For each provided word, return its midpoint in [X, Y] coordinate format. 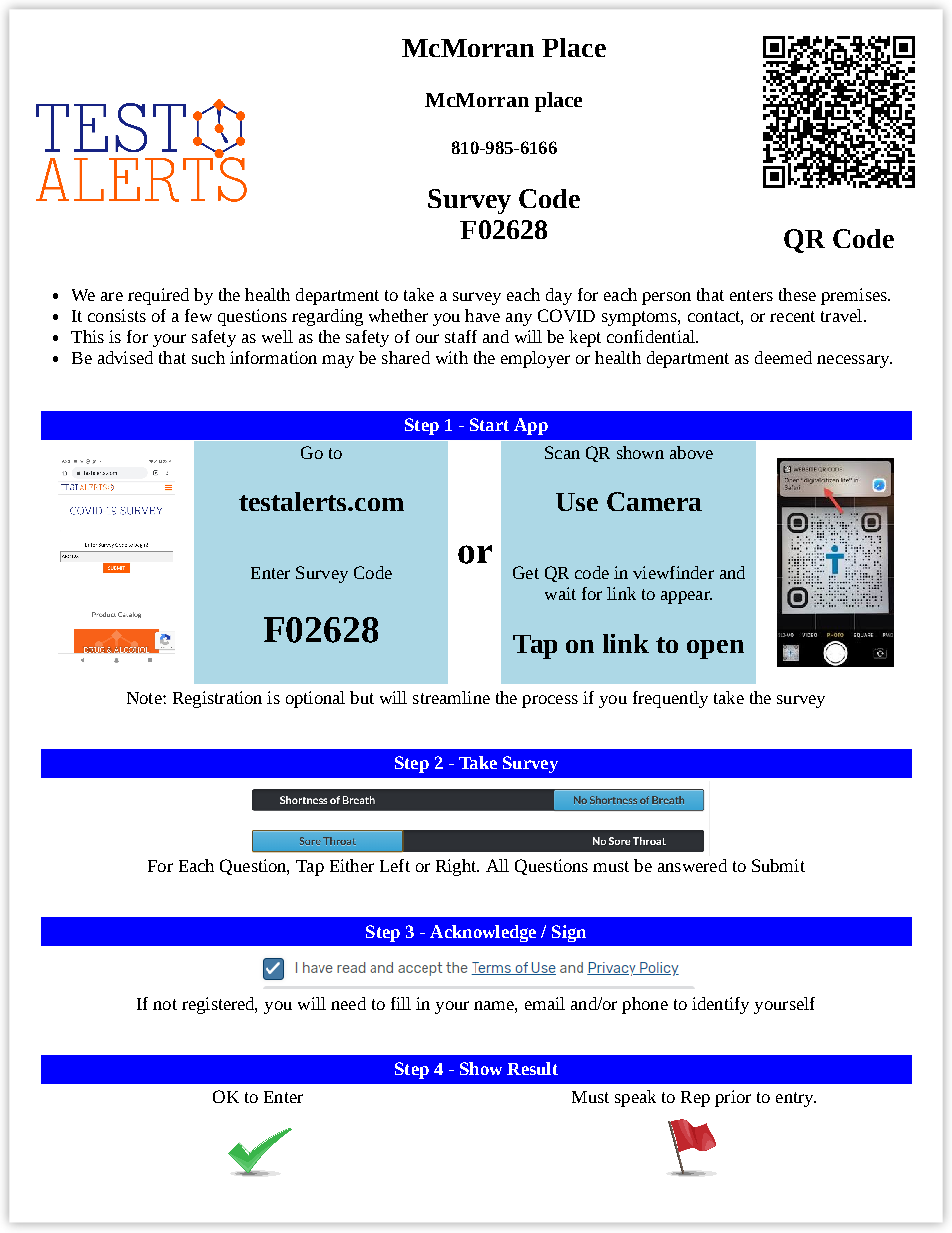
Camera [654, 501]
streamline [451, 697]
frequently [670, 699]
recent [792, 316]
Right [457, 867]
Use [577, 502]
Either [352, 865]
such [208, 357]
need [348, 1003]
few [198, 315]
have [482, 315]
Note [145, 698]
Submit [778, 865]
